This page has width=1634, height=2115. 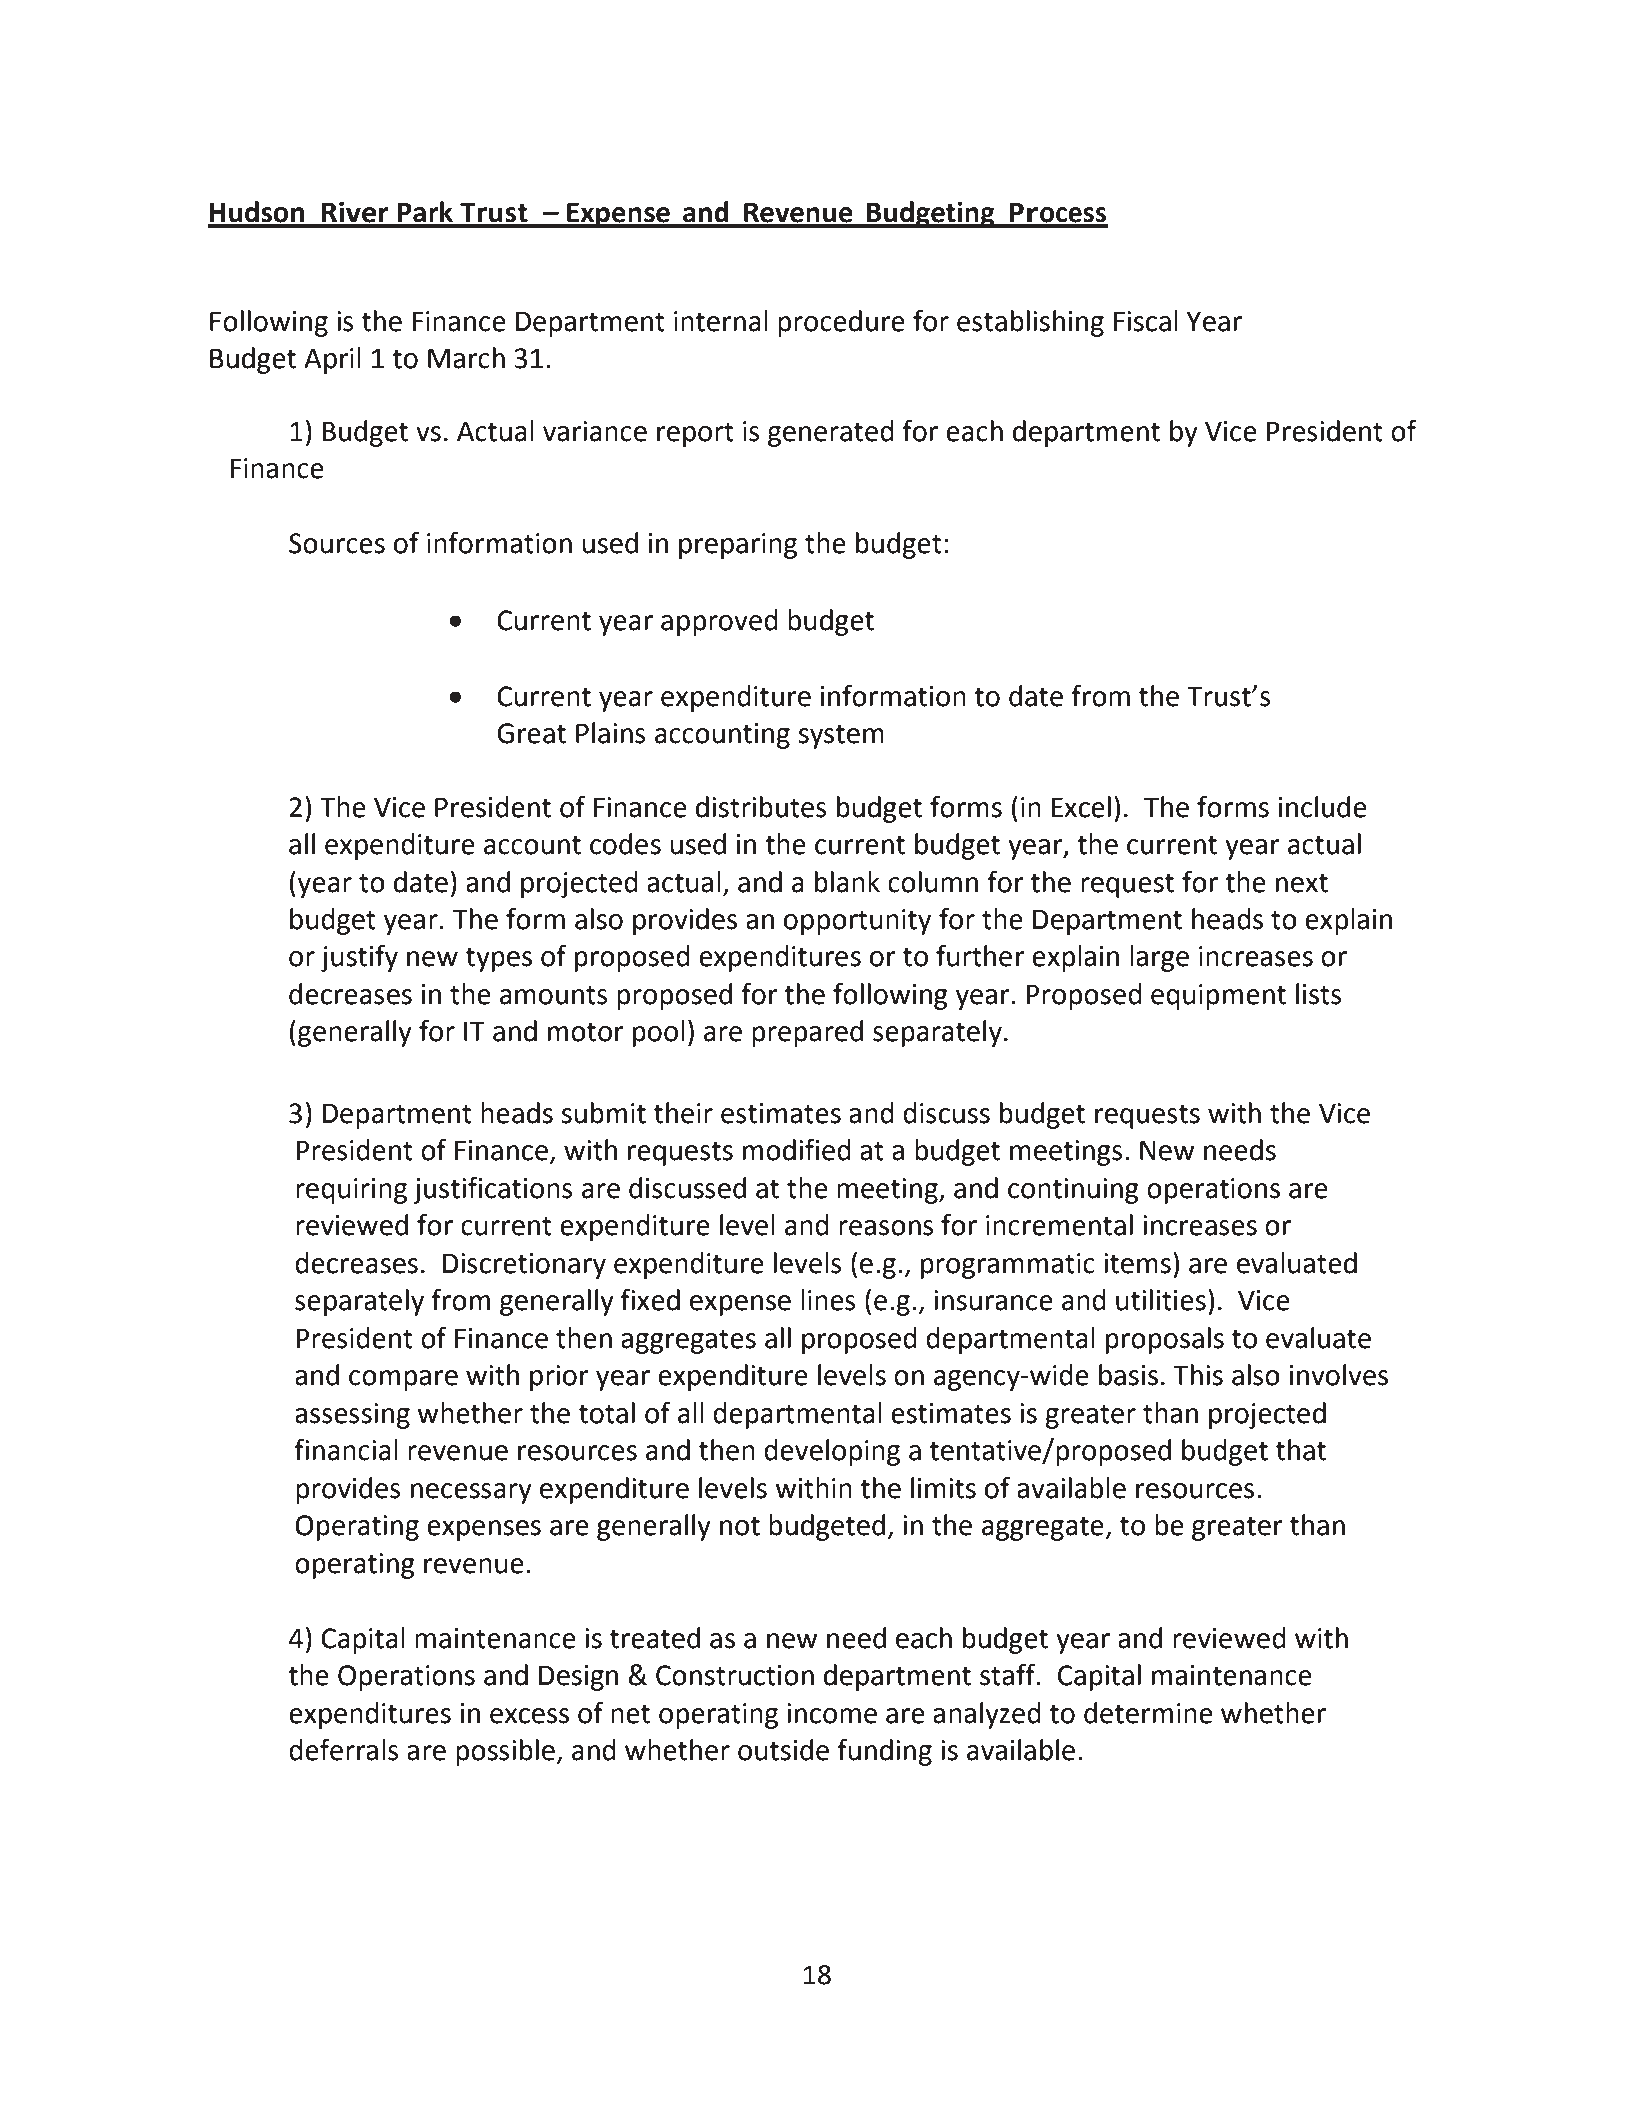 I want to click on prepared, so click(x=807, y=1033).
